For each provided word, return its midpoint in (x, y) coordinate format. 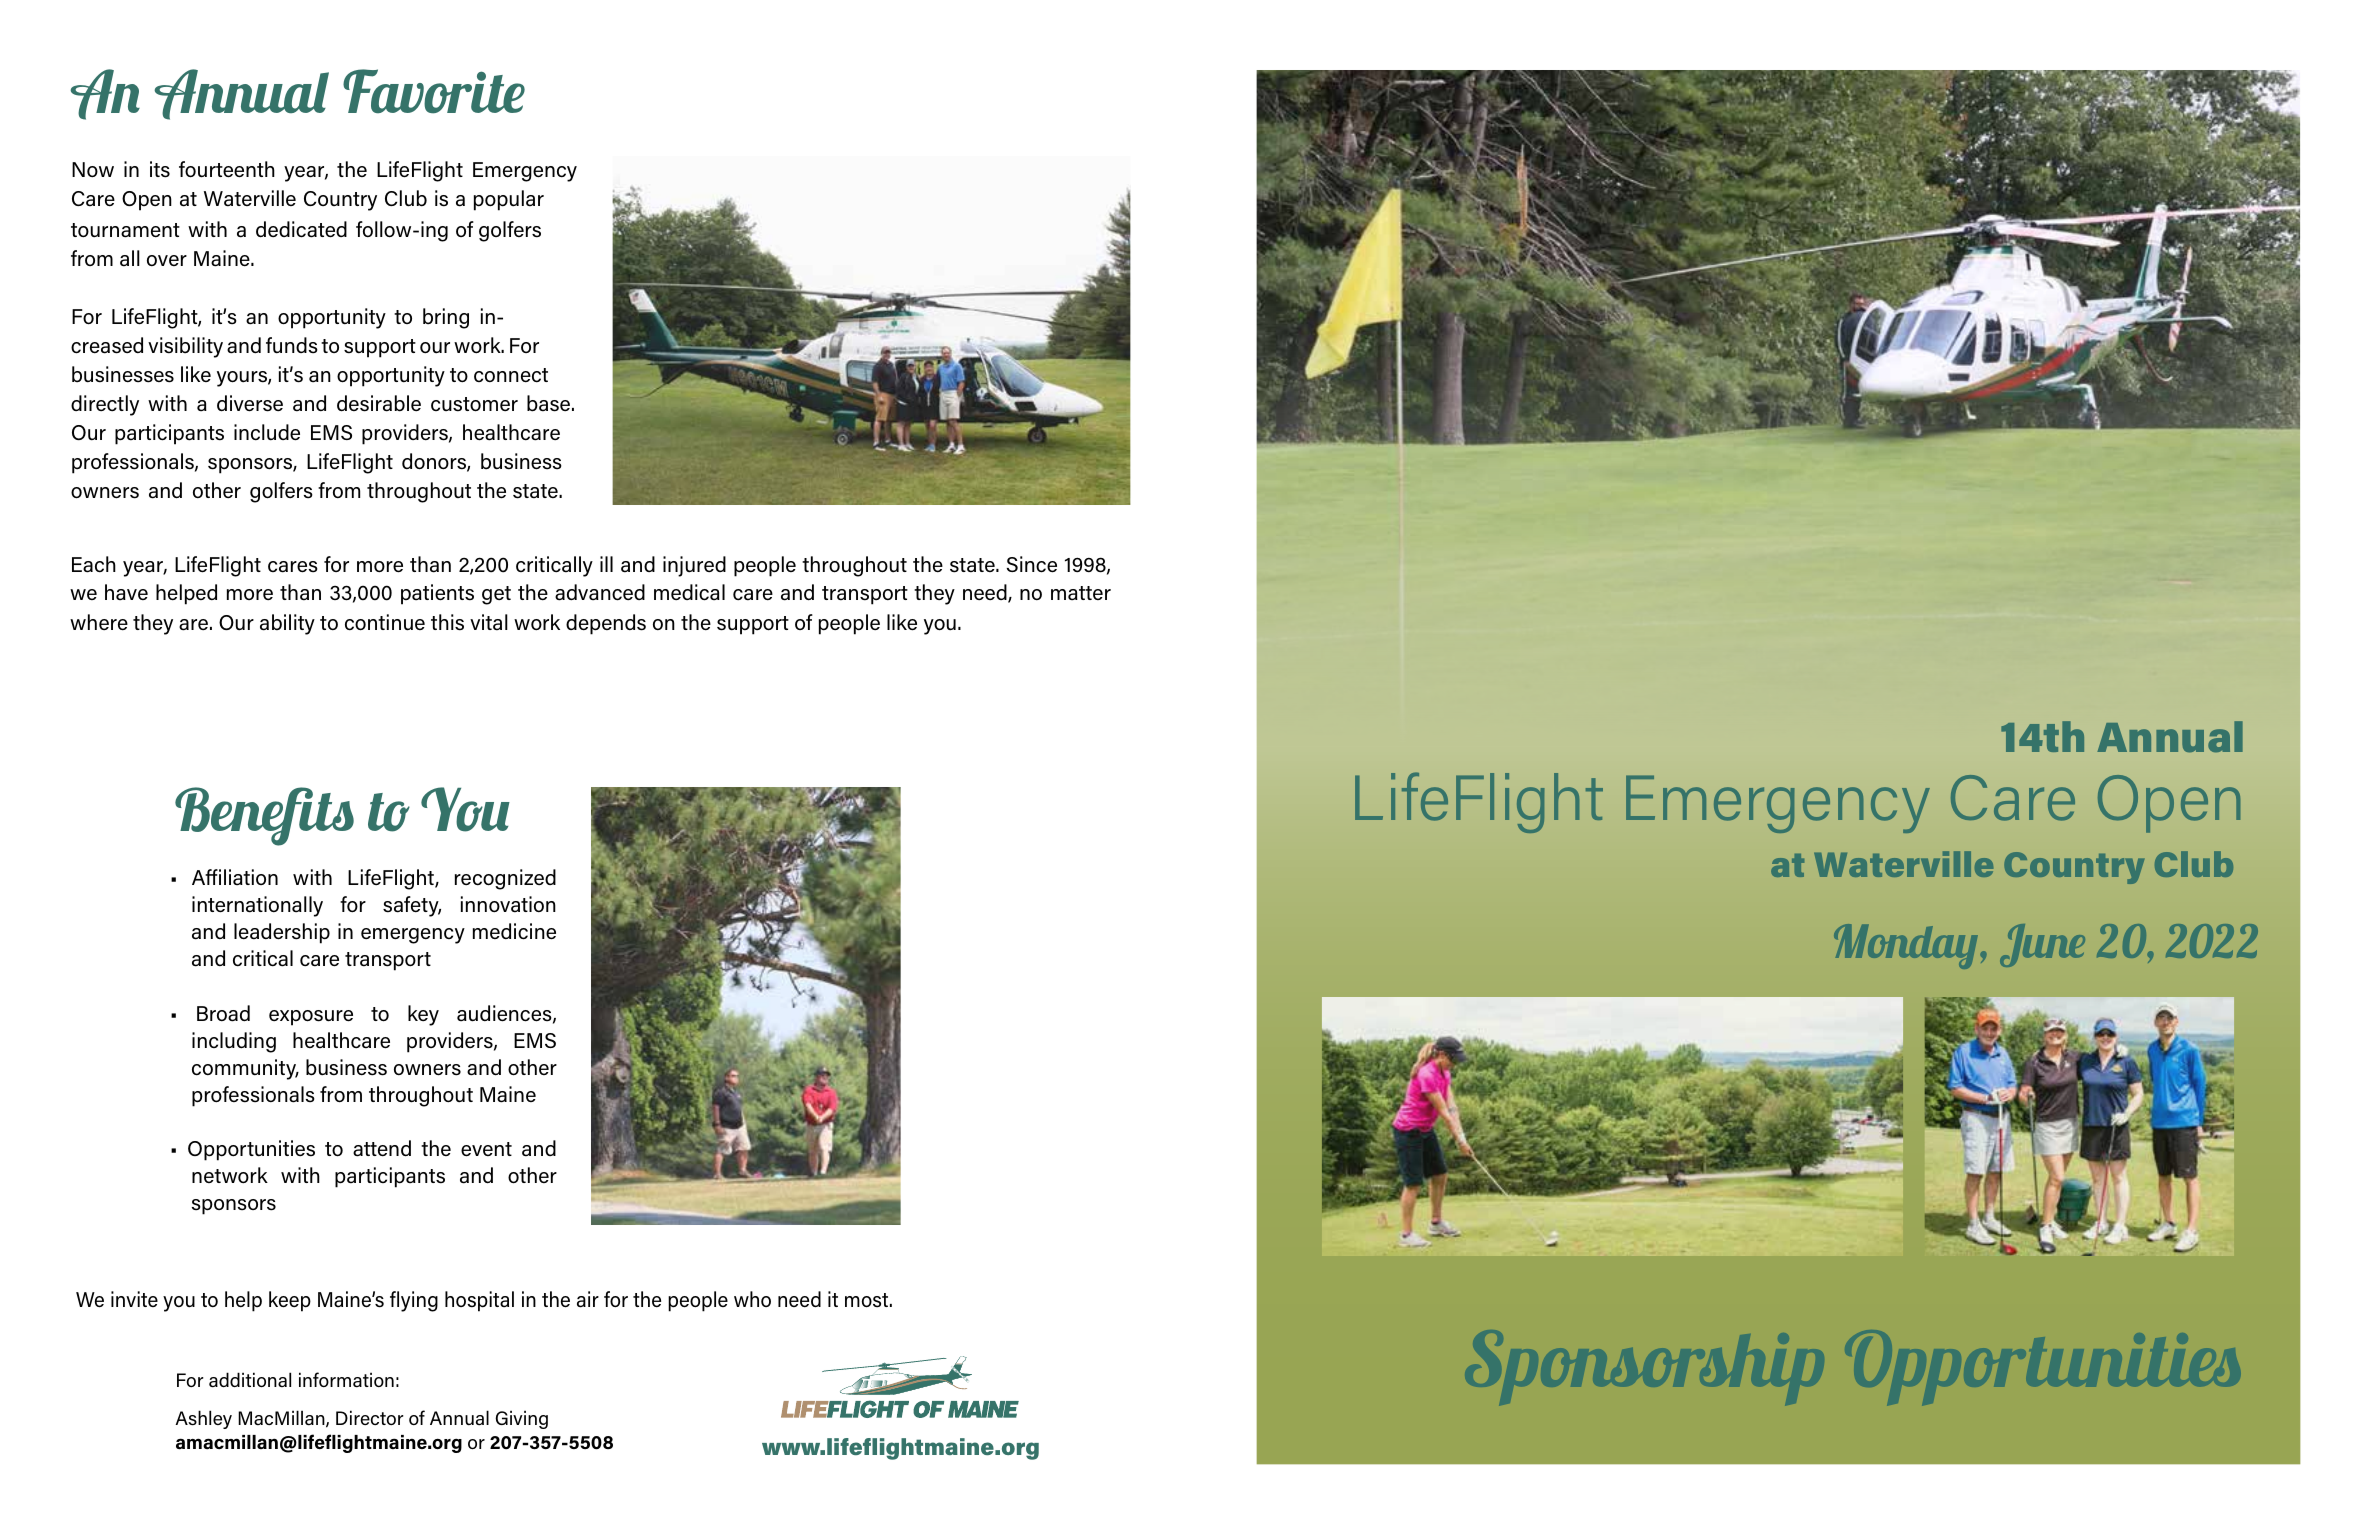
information (346, 1380)
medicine (514, 931)
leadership (282, 933)
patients (437, 594)
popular (509, 200)
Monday (1907, 946)
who (752, 1299)
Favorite (434, 91)
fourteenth (227, 169)
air (588, 1299)
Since (1032, 564)
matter (1081, 593)
